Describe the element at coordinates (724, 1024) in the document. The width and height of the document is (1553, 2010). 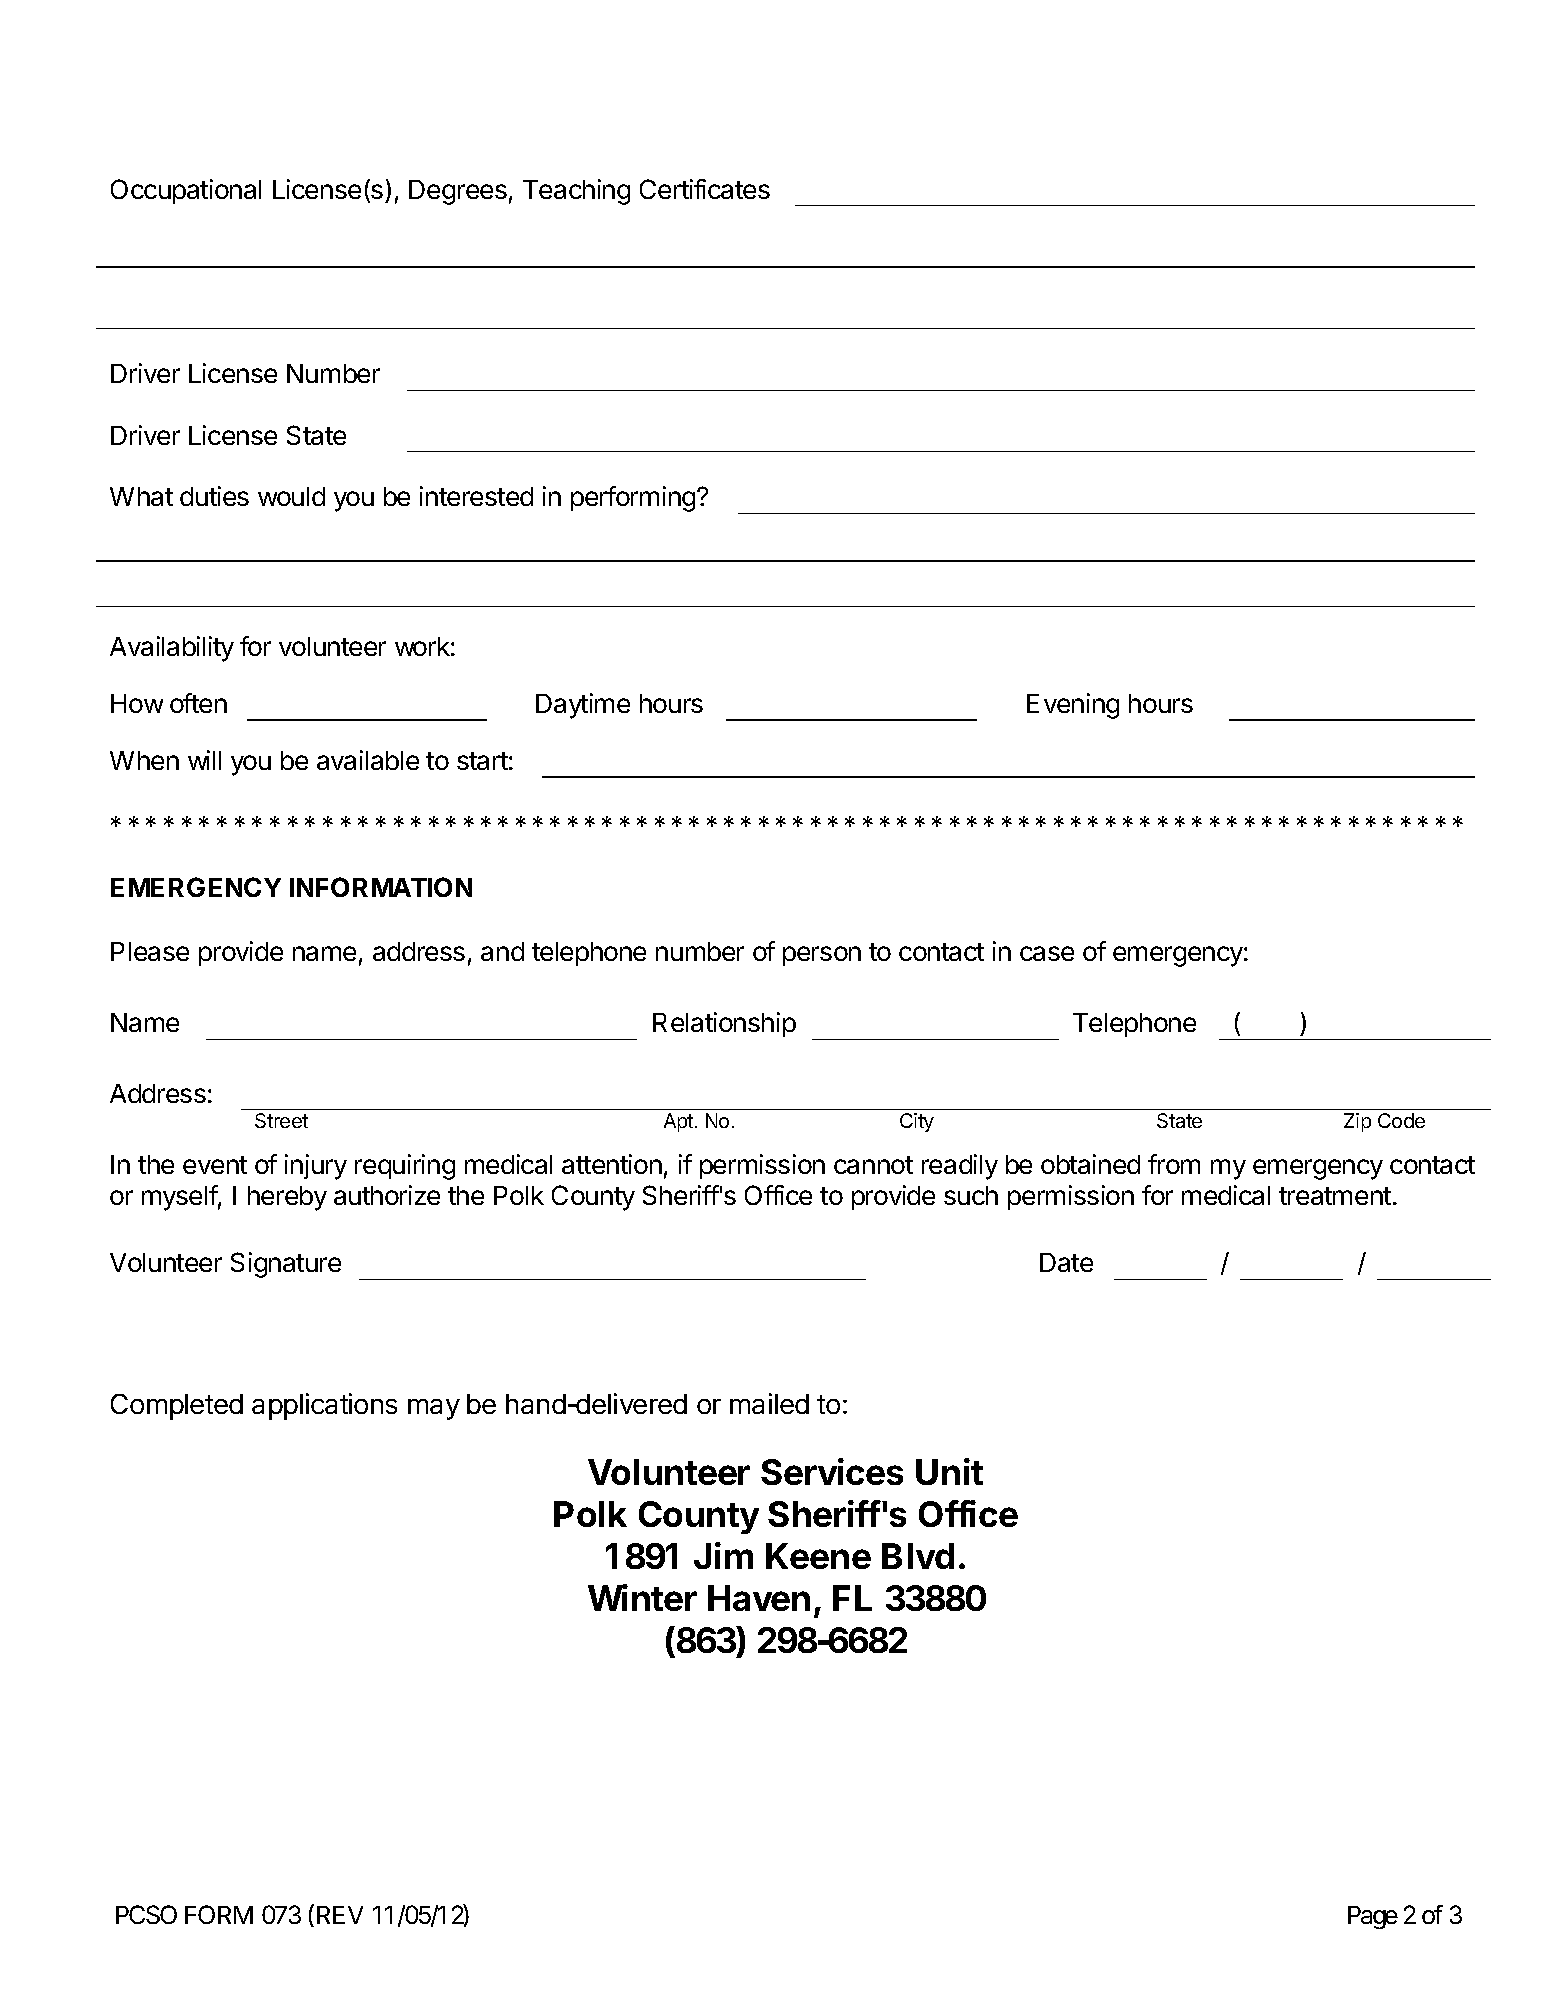
I see `Relationship` at that location.
